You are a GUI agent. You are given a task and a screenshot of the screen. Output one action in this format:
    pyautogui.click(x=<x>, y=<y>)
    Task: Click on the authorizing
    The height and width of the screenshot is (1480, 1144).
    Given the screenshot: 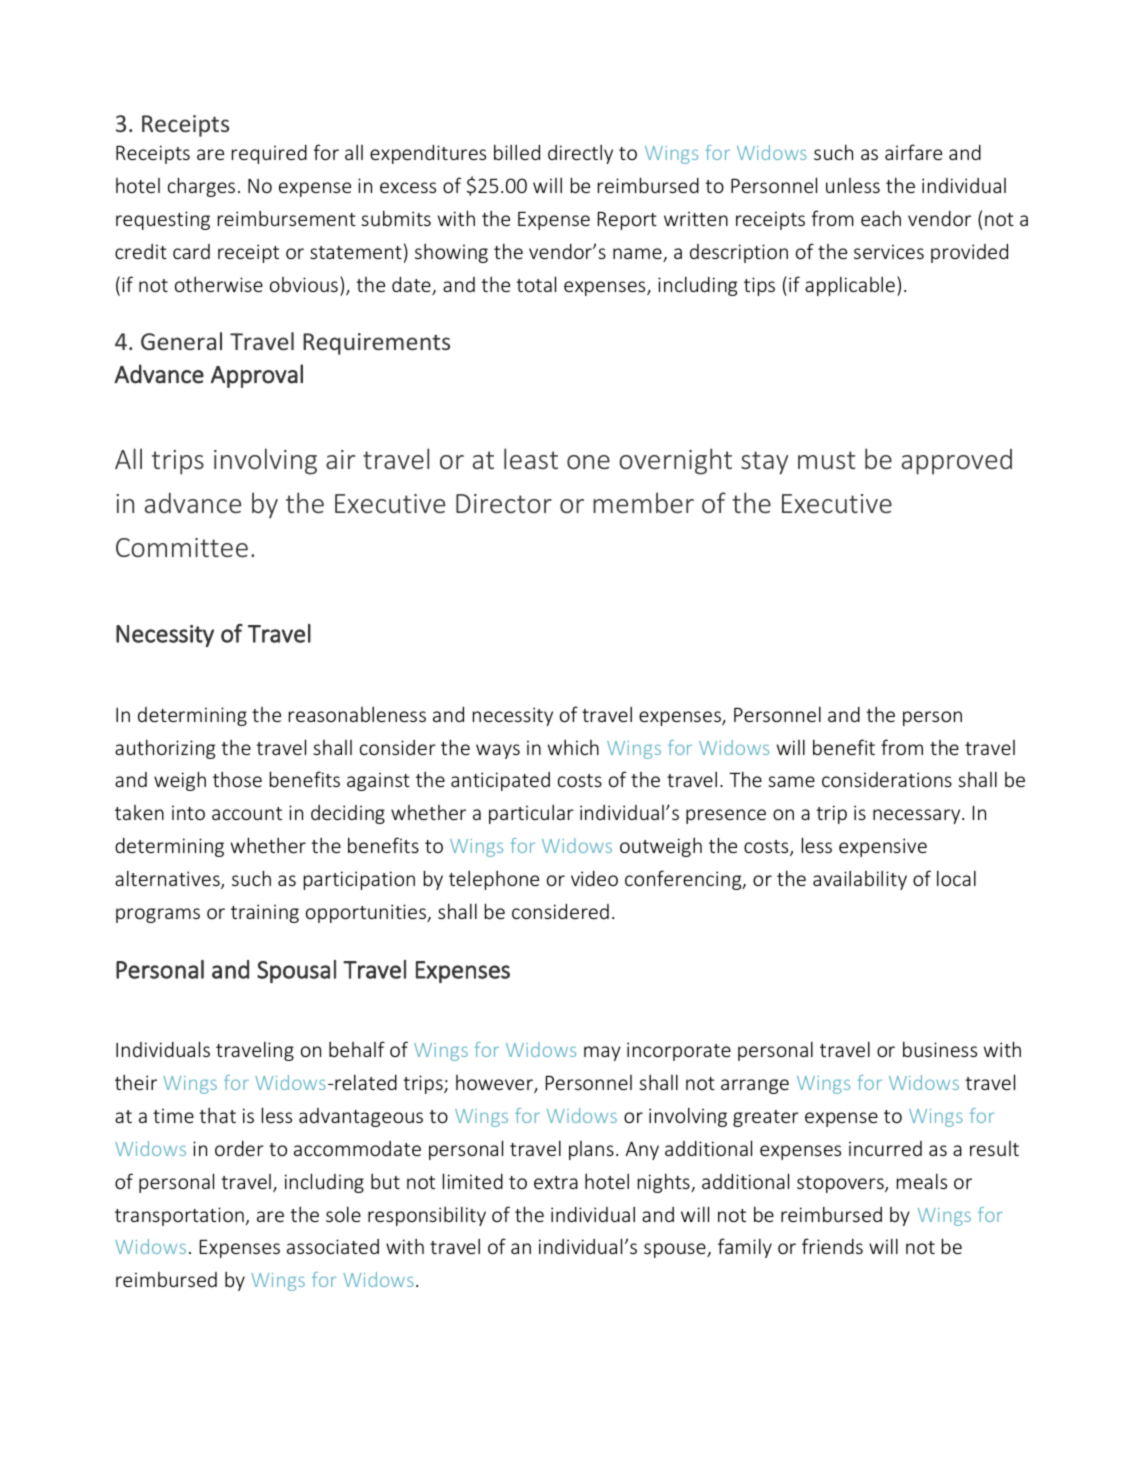 What is the action you would take?
    pyautogui.click(x=165, y=749)
